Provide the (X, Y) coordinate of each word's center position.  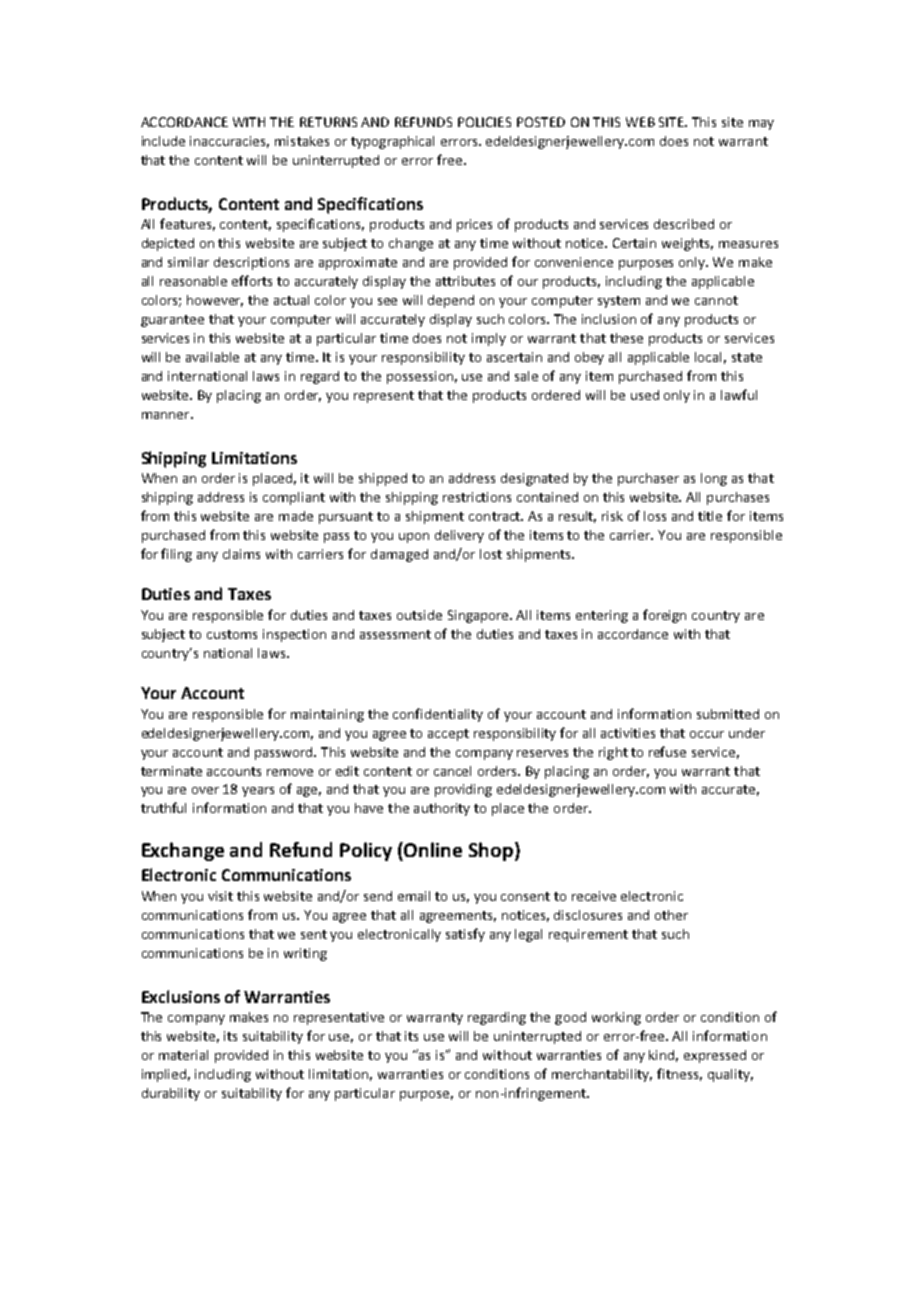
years (258, 792)
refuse (667, 751)
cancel (452, 771)
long (714, 479)
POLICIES (484, 122)
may (761, 125)
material (183, 1055)
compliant (294, 498)
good (570, 1018)
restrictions (477, 497)
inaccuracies (229, 142)
